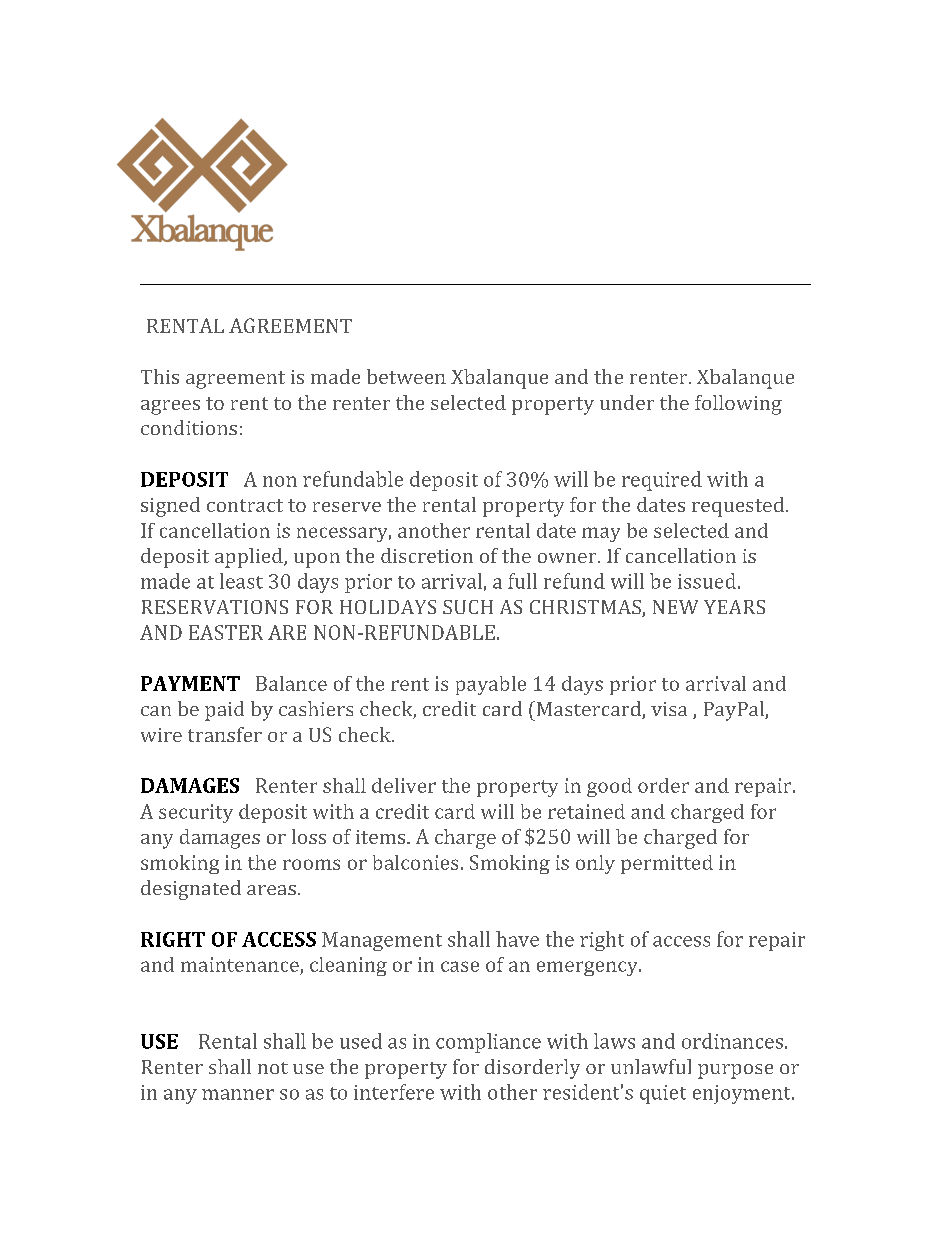 Image resolution: width=952 pixels, height=1233 pixels. I want to click on visa, so click(669, 709).
